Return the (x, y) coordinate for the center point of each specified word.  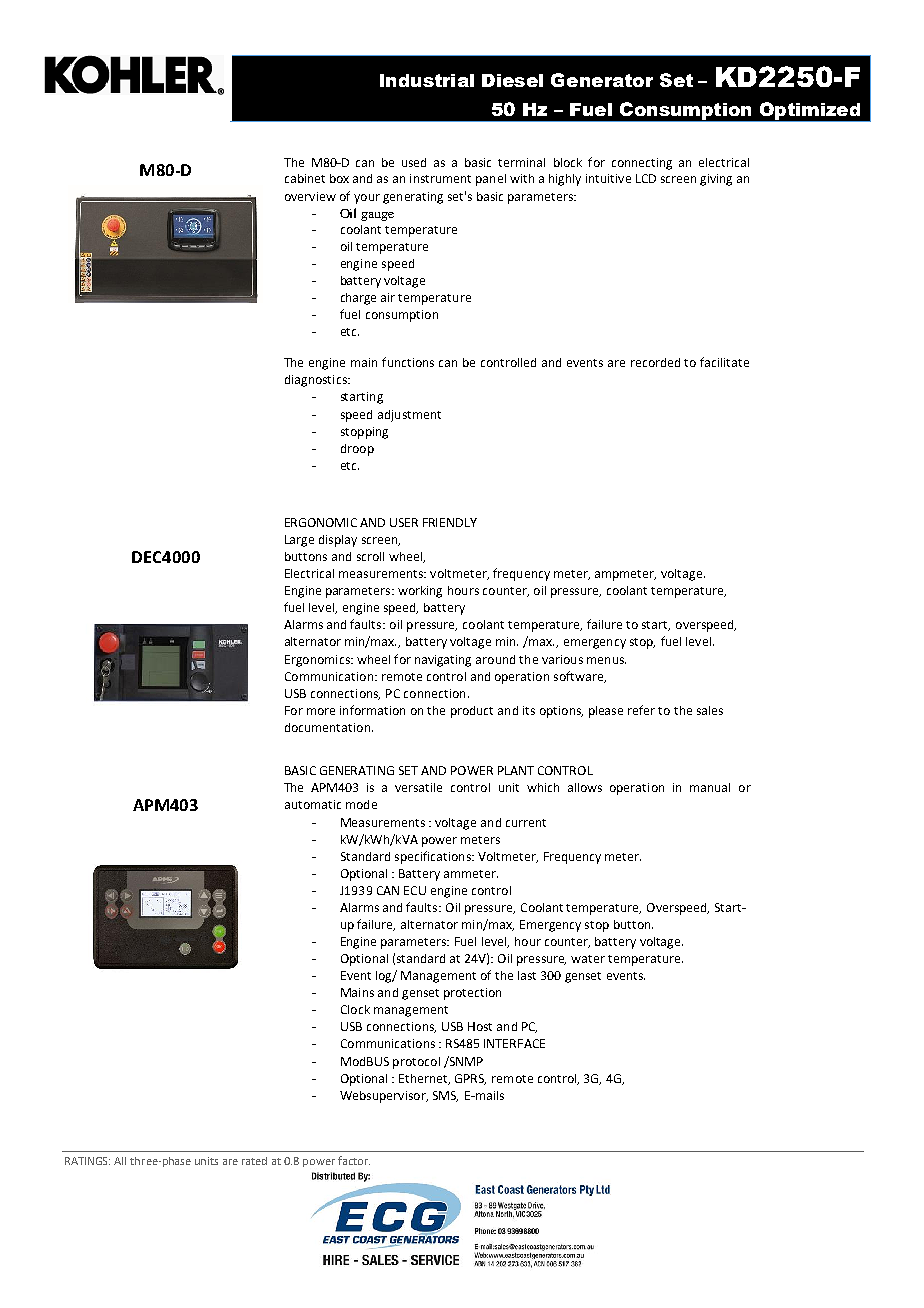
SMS (445, 1096)
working (420, 592)
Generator (602, 80)
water (588, 959)
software (579, 677)
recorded (655, 362)
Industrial (427, 80)
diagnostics (317, 381)
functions (408, 362)
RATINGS (87, 1161)
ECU (415, 890)
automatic (313, 804)
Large (299, 541)
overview (310, 196)
